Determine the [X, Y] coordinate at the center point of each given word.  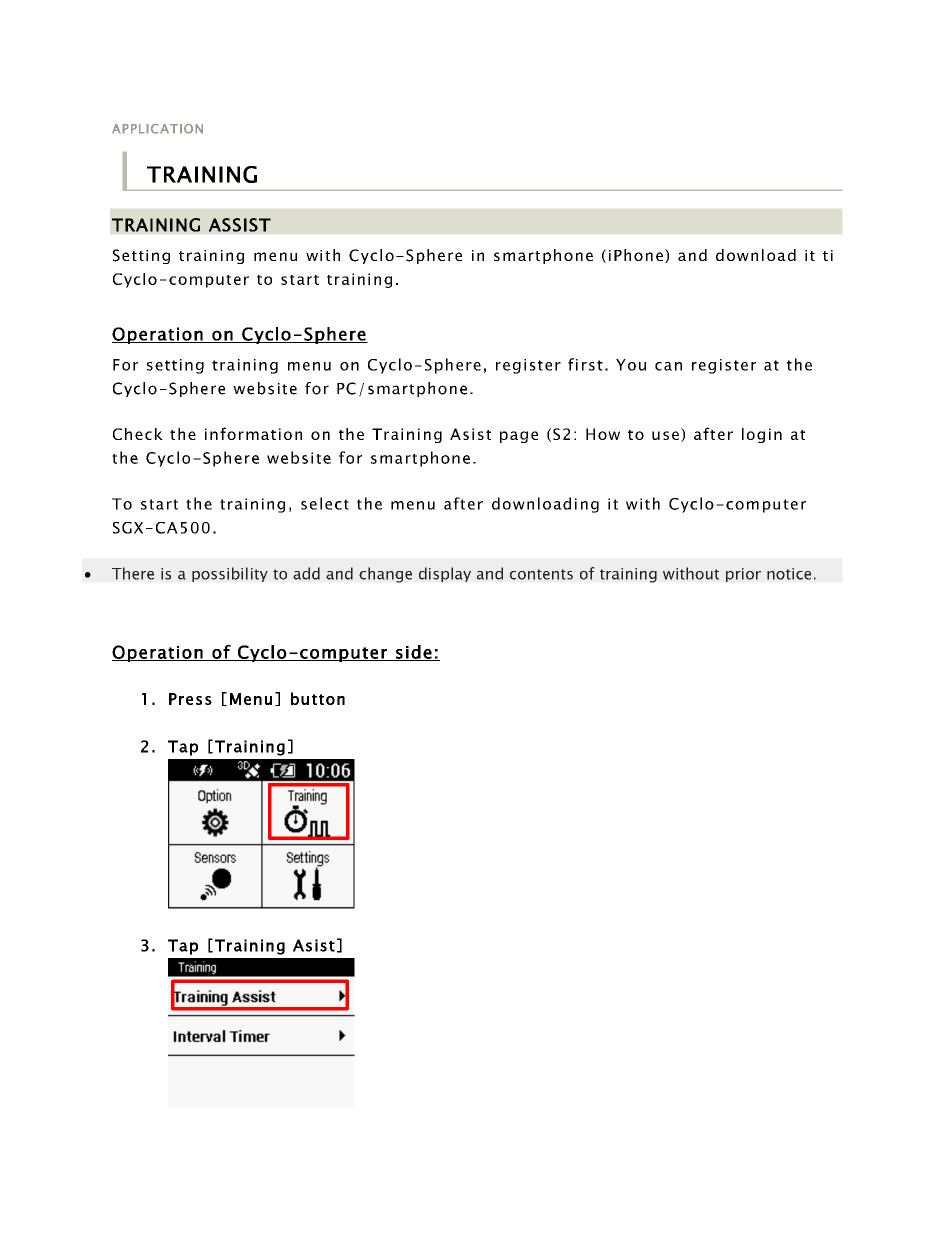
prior [743, 575]
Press [190, 699]
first [585, 364]
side [414, 653]
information [253, 433]
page [519, 437]
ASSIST [240, 225]
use [665, 435]
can [668, 366]
